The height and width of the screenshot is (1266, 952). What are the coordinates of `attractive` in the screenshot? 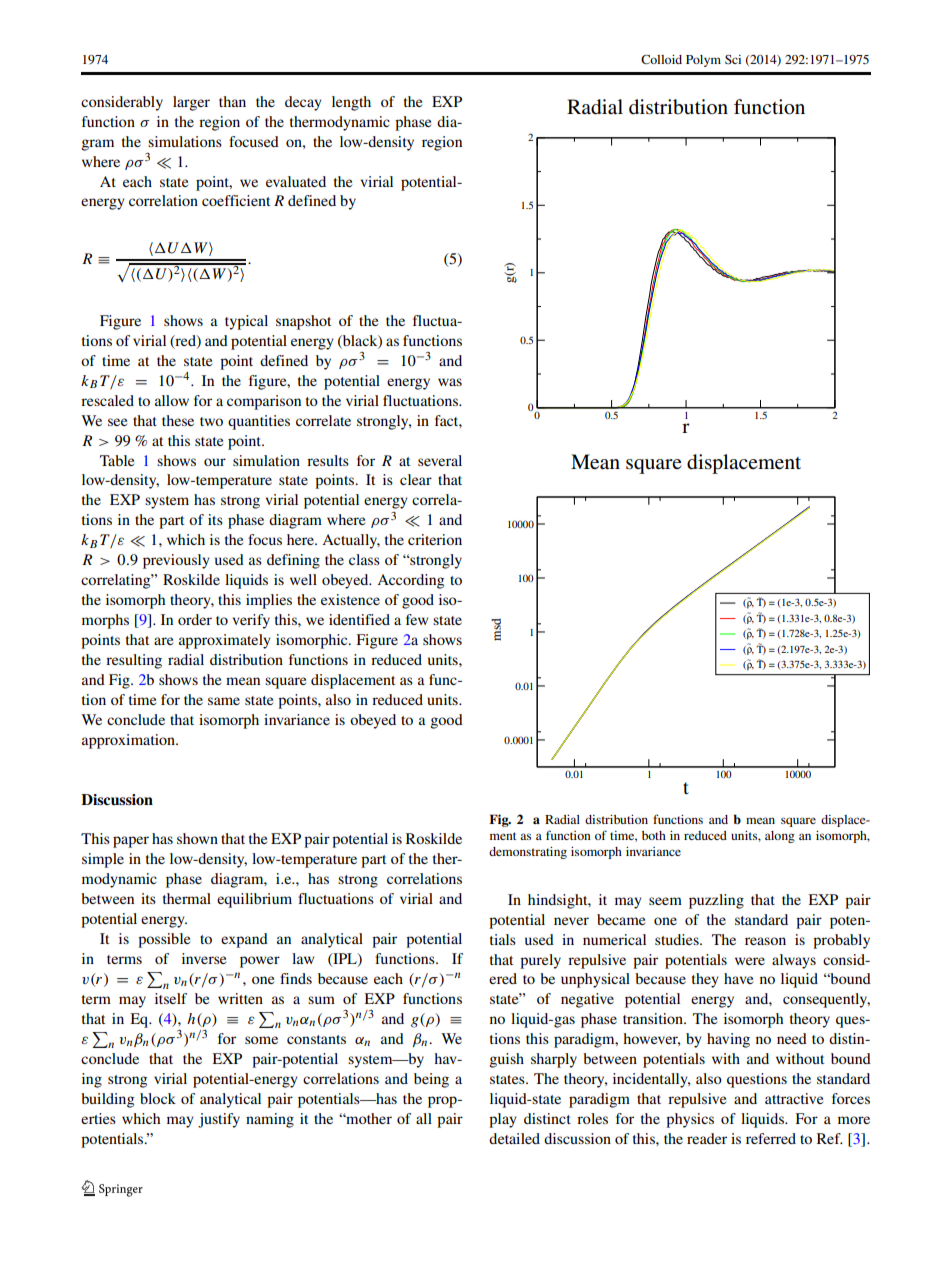 It's located at (794, 1098).
